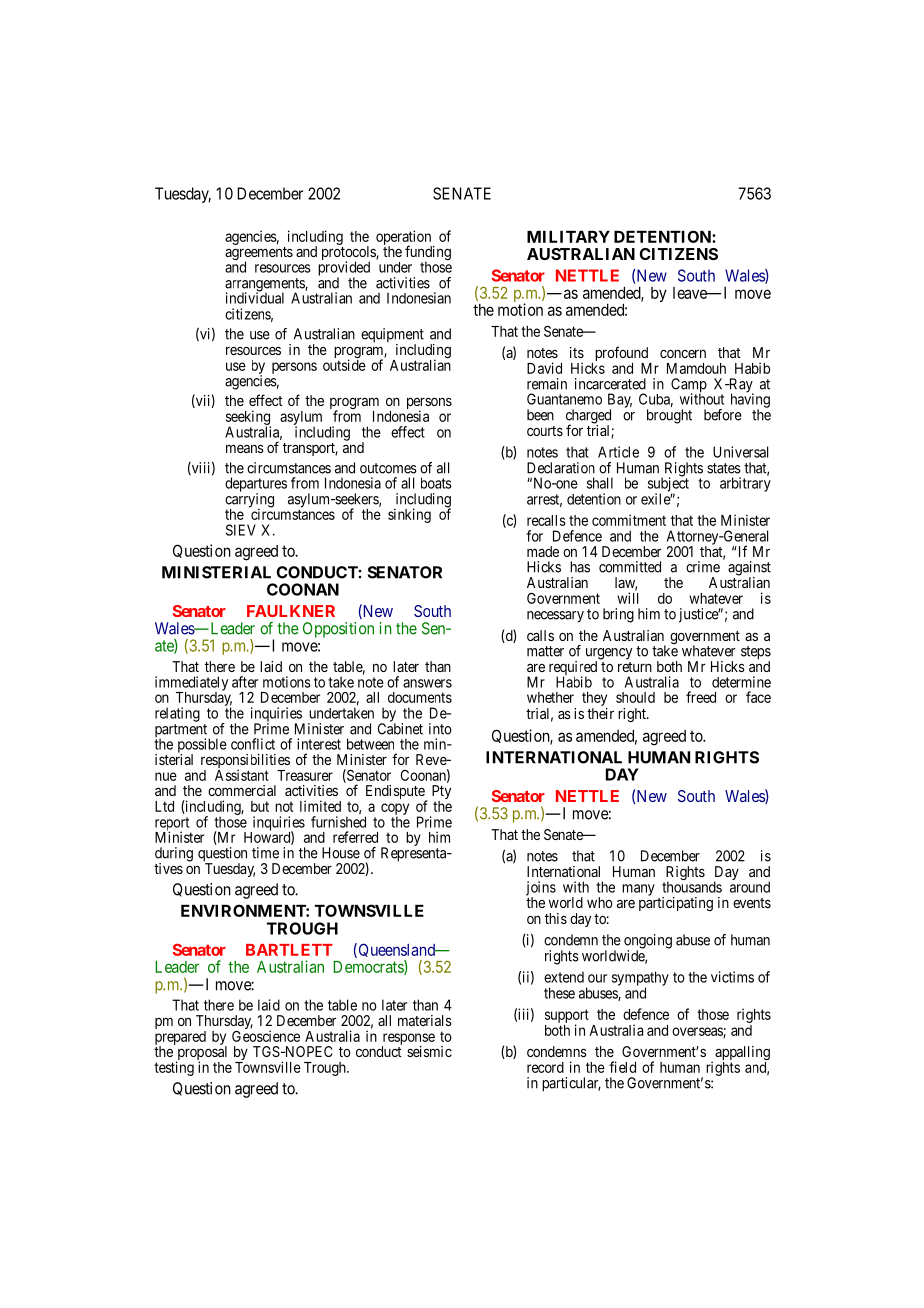 Image resolution: width=924 pixels, height=1308 pixels. I want to click on sinking, so click(409, 515).
